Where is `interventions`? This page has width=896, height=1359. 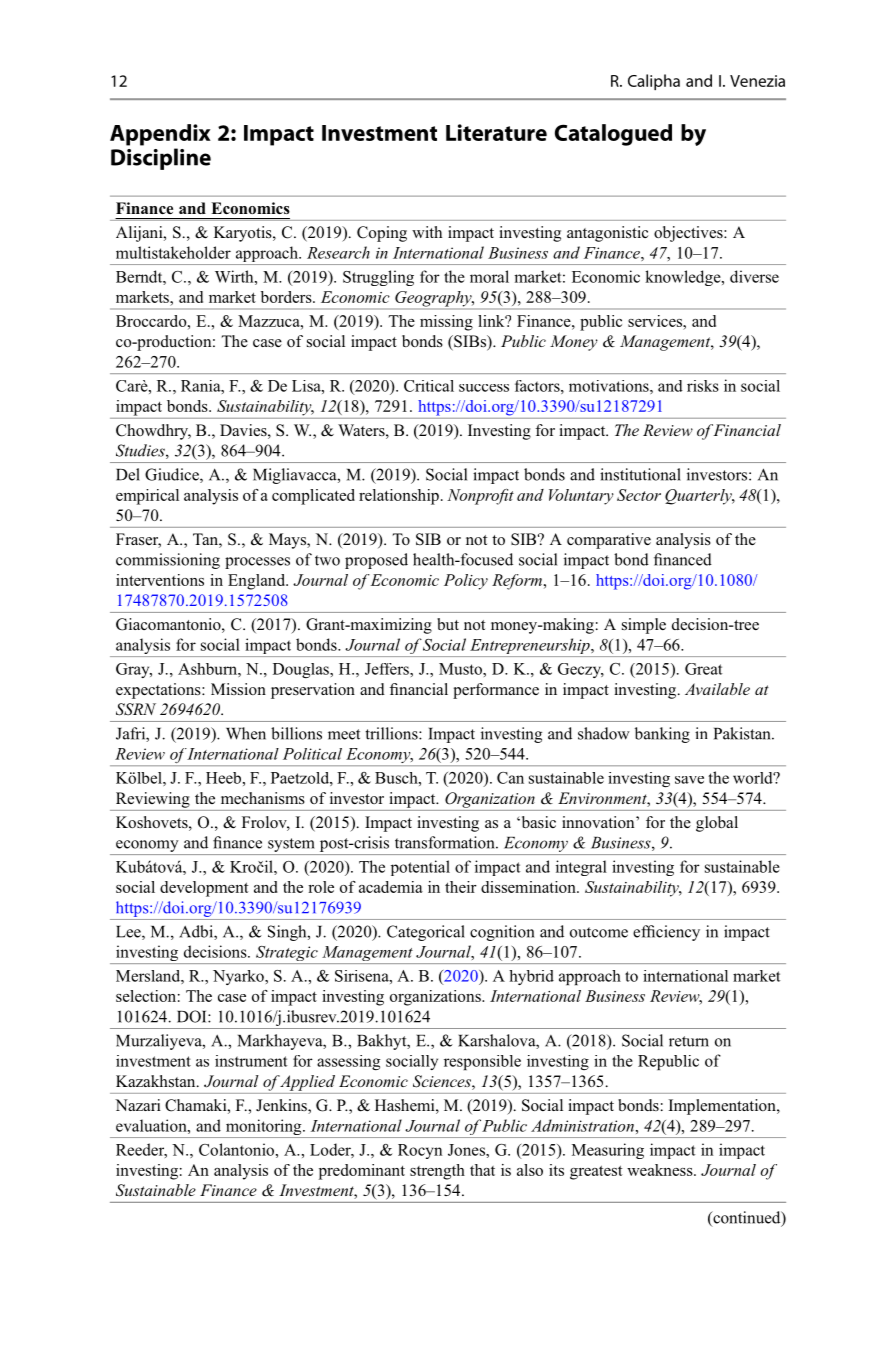 interventions is located at coordinates (160, 580).
